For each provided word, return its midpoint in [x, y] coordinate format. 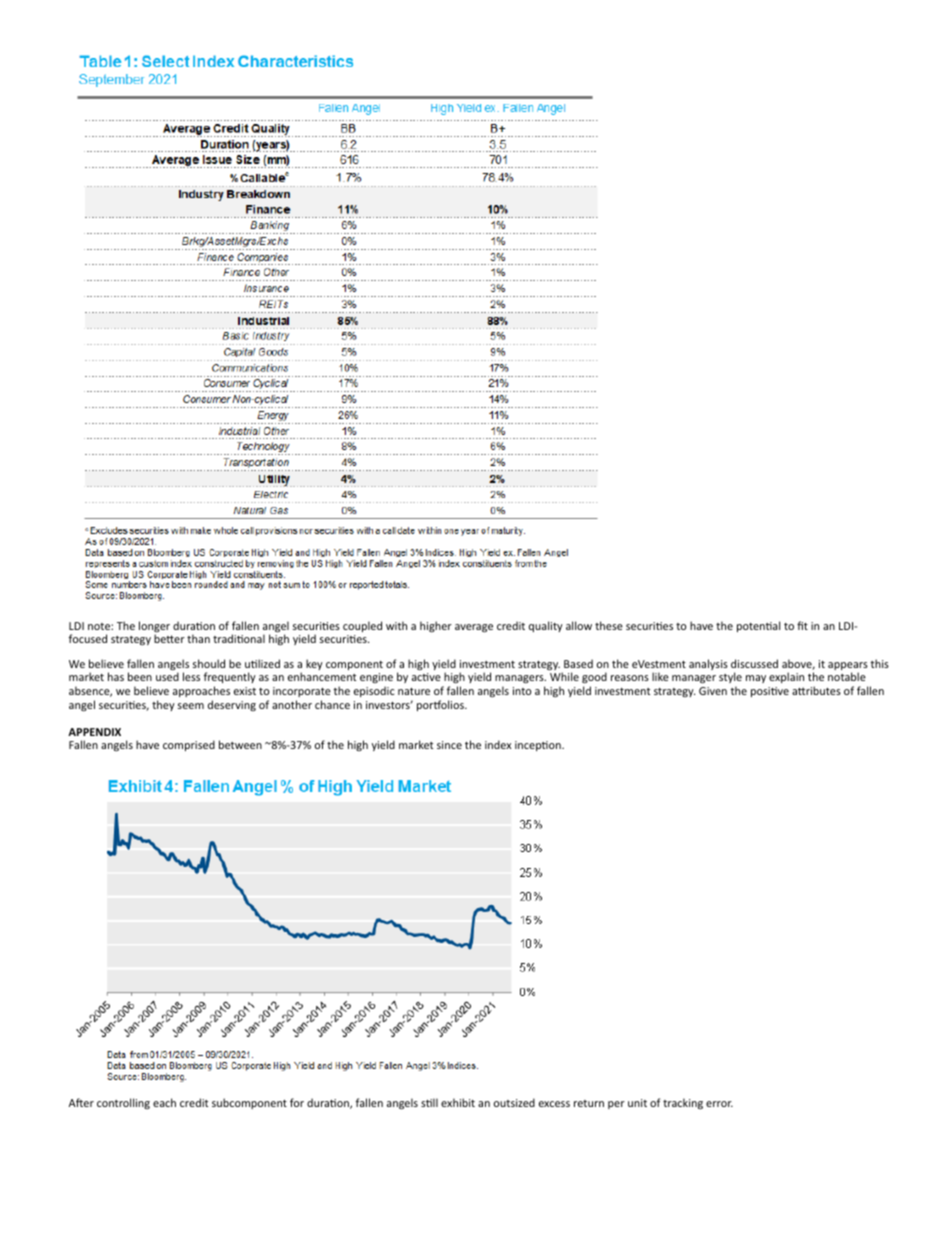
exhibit [458, 1102]
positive [770, 692]
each [164, 1102]
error [719, 1104]
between [240, 744]
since [449, 745]
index [498, 744]
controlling [123, 1103]
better [169, 638]
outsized [514, 1102]
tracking [683, 1103]
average [474, 628]
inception [539, 746]
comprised [189, 745]
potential [758, 626]
